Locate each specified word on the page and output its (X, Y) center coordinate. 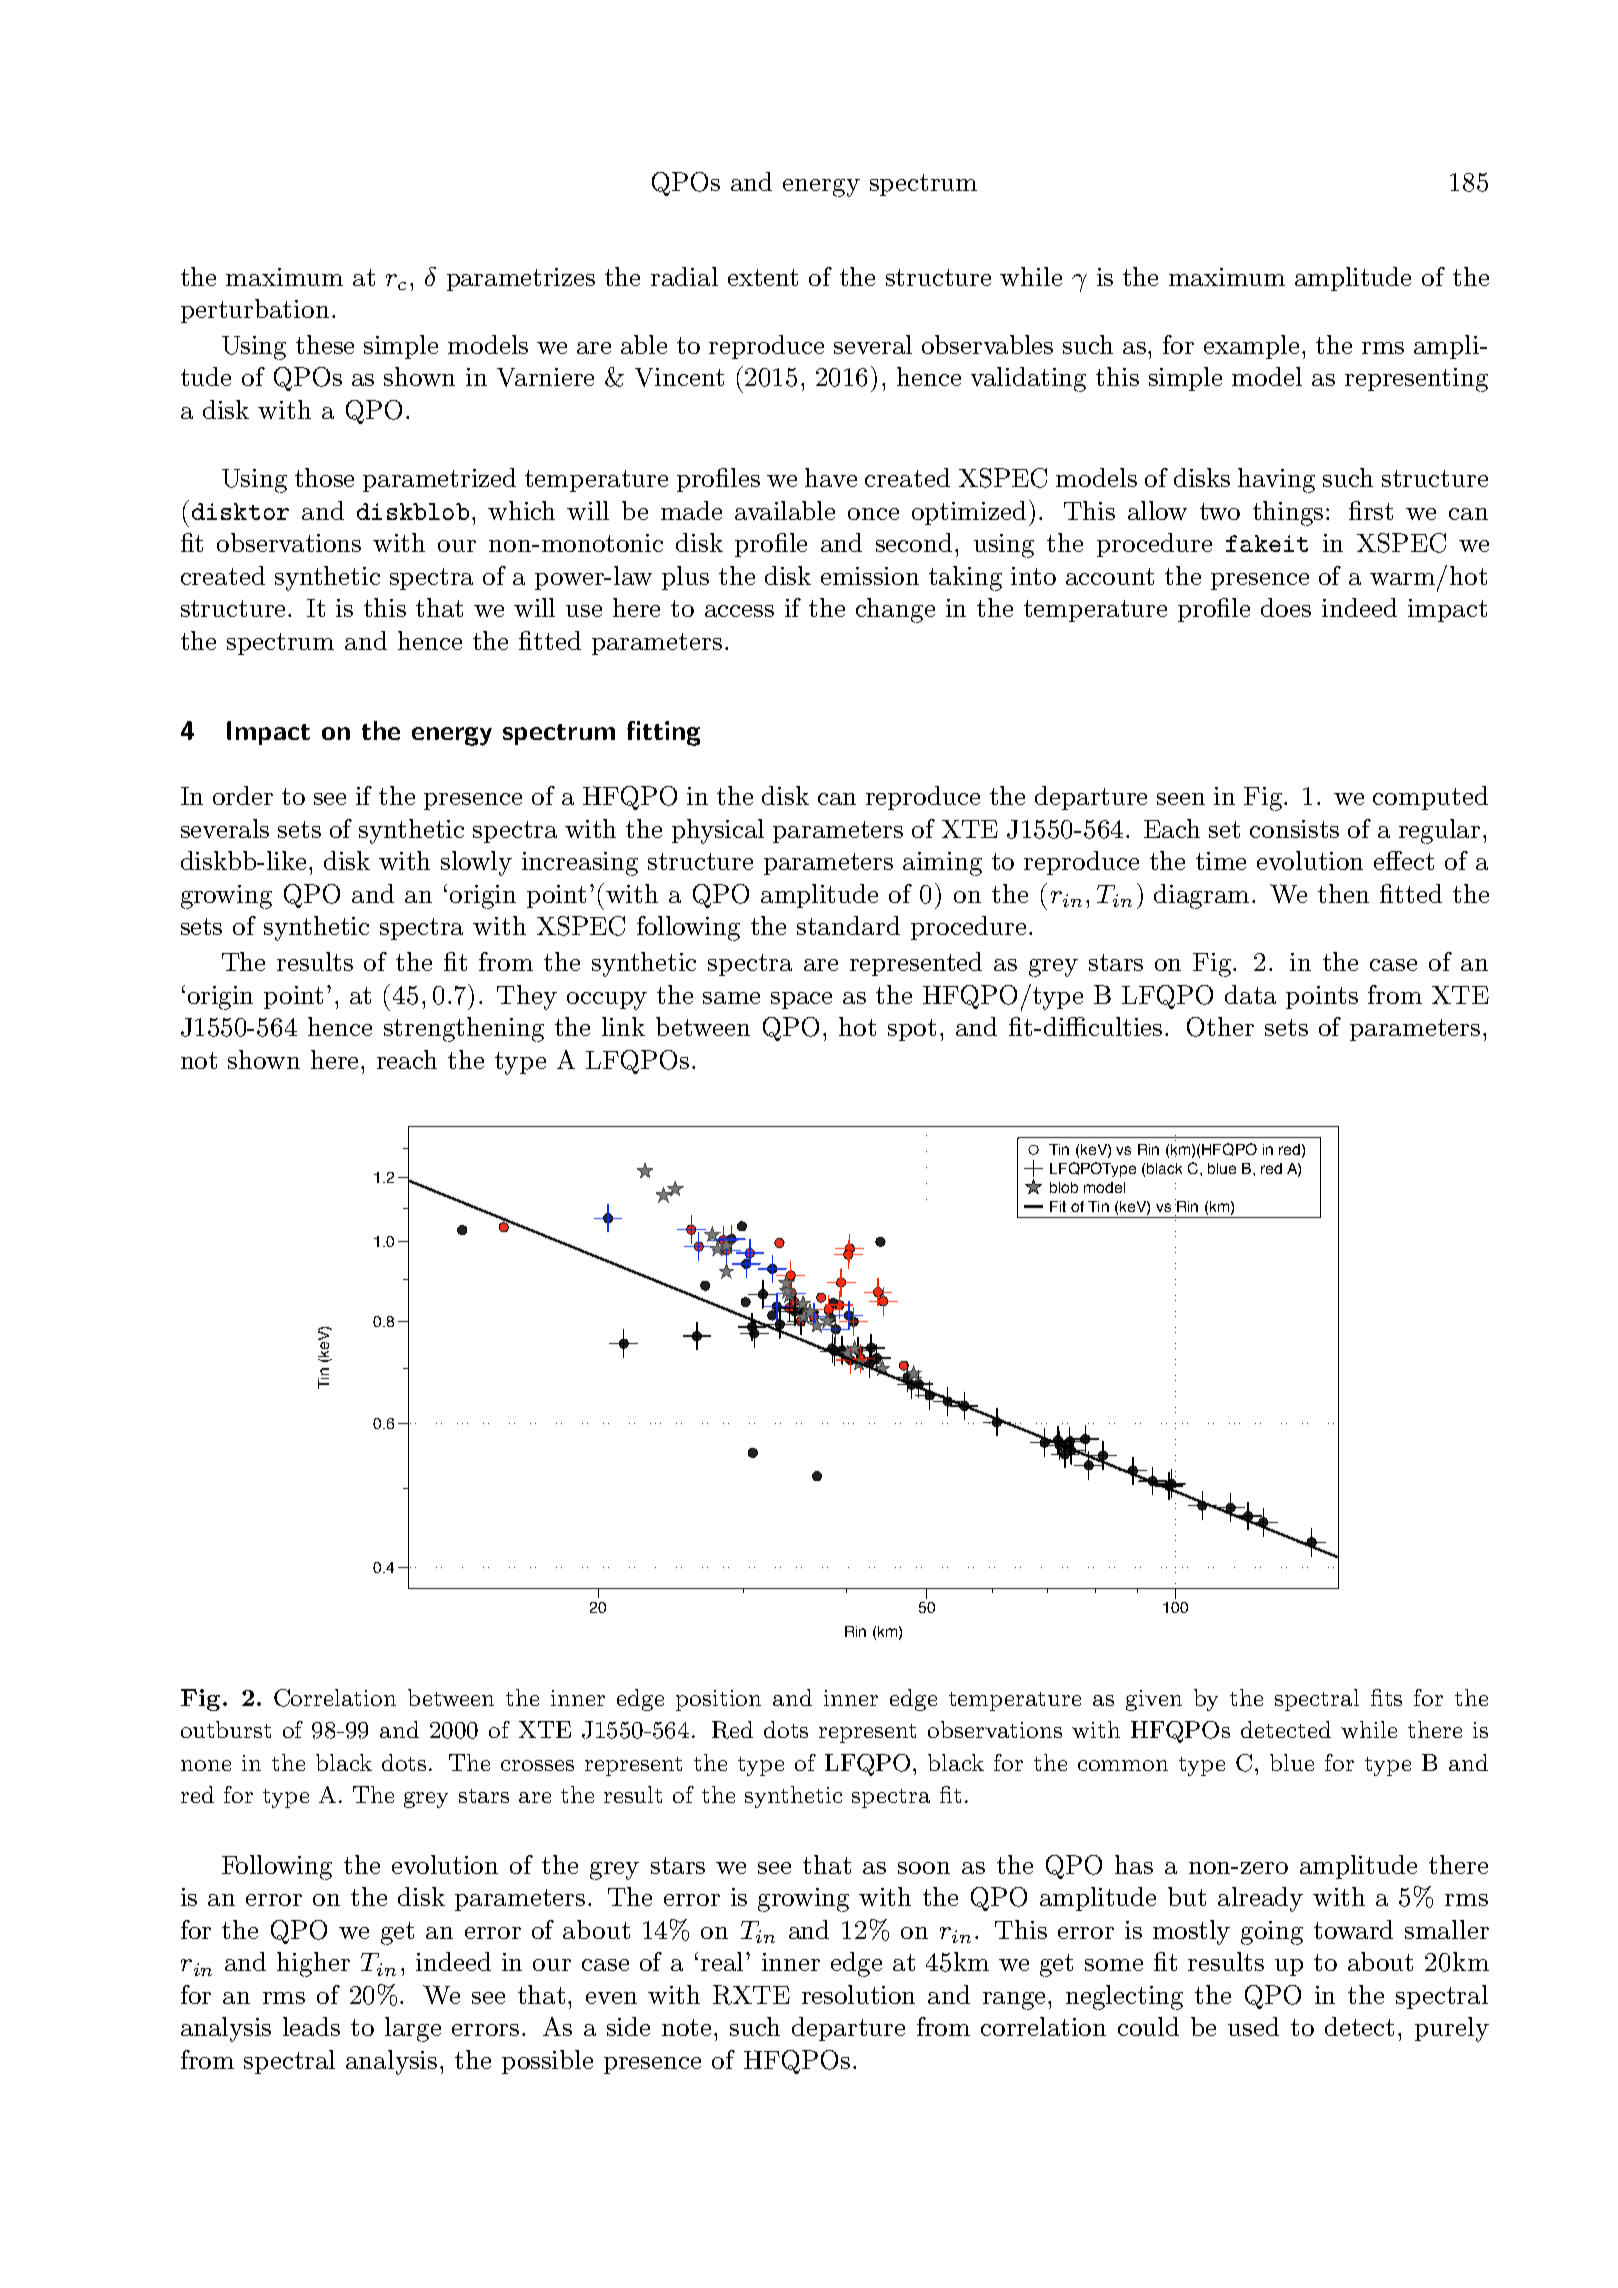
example (1251, 347)
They (527, 997)
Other (1220, 1027)
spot (912, 1030)
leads (311, 2026)
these (325, 344)
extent (763, 277)
